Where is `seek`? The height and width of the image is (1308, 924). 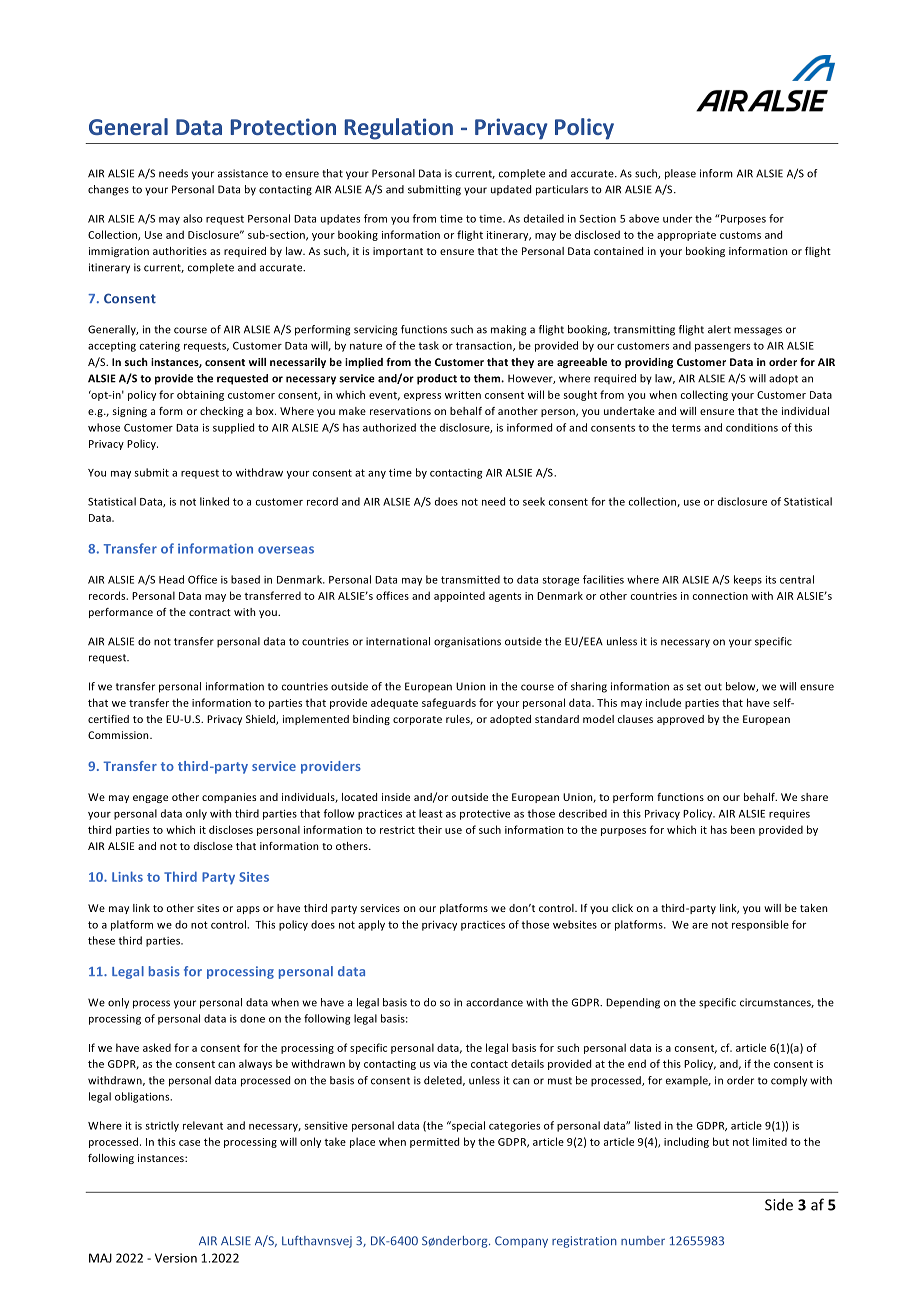
seek is located at coordinates (534, 501).
